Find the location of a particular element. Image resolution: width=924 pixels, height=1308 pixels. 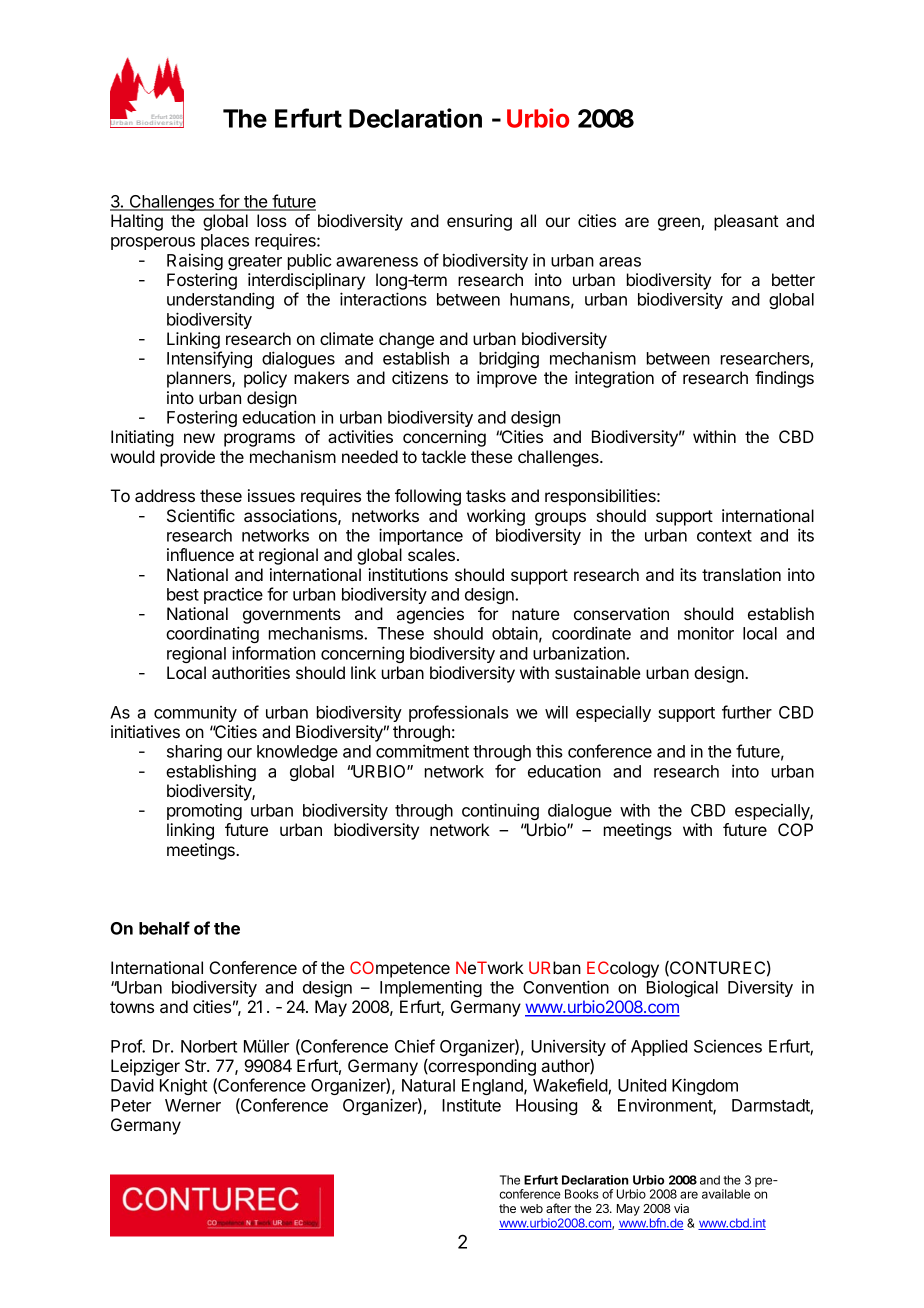

pleasant is located at coordinates (746, 222).
